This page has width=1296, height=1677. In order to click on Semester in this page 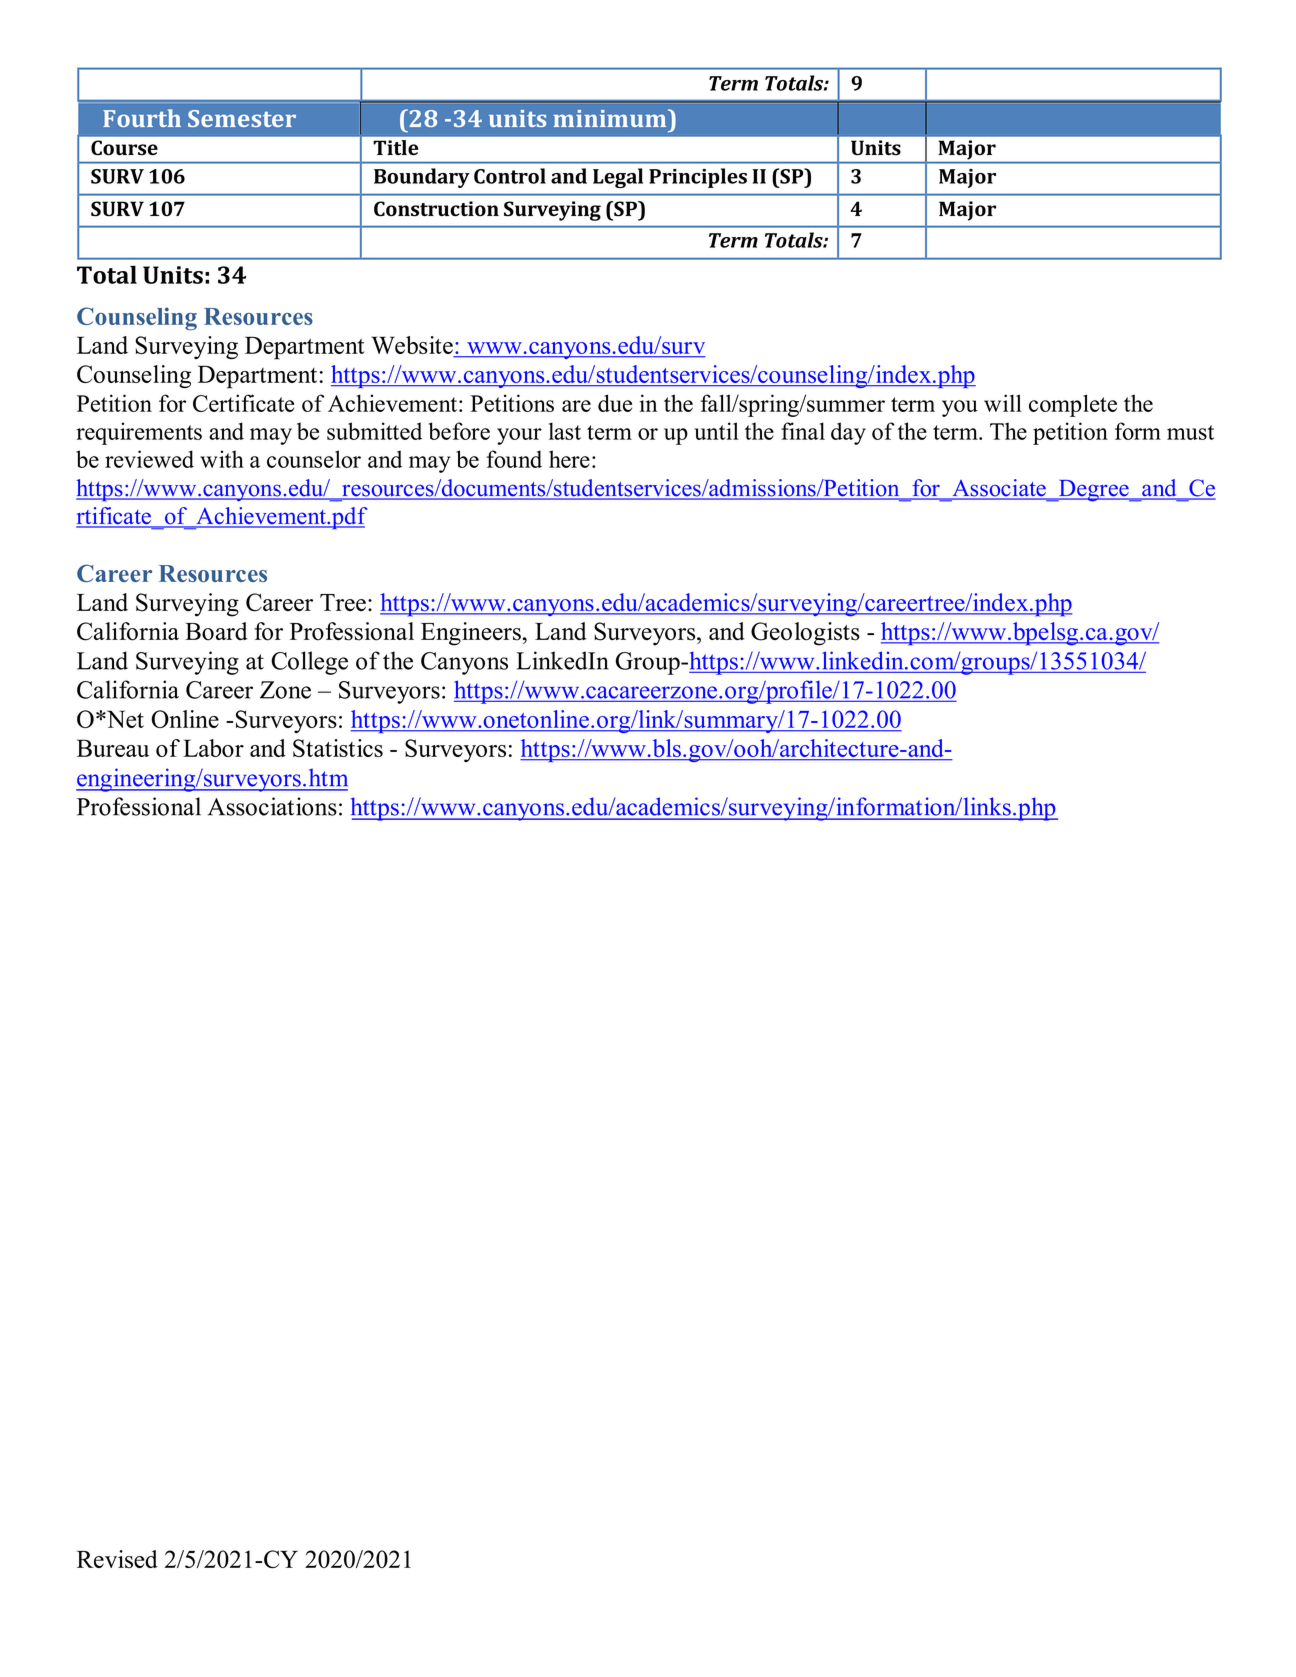, I will do `click(242, 118)`.
